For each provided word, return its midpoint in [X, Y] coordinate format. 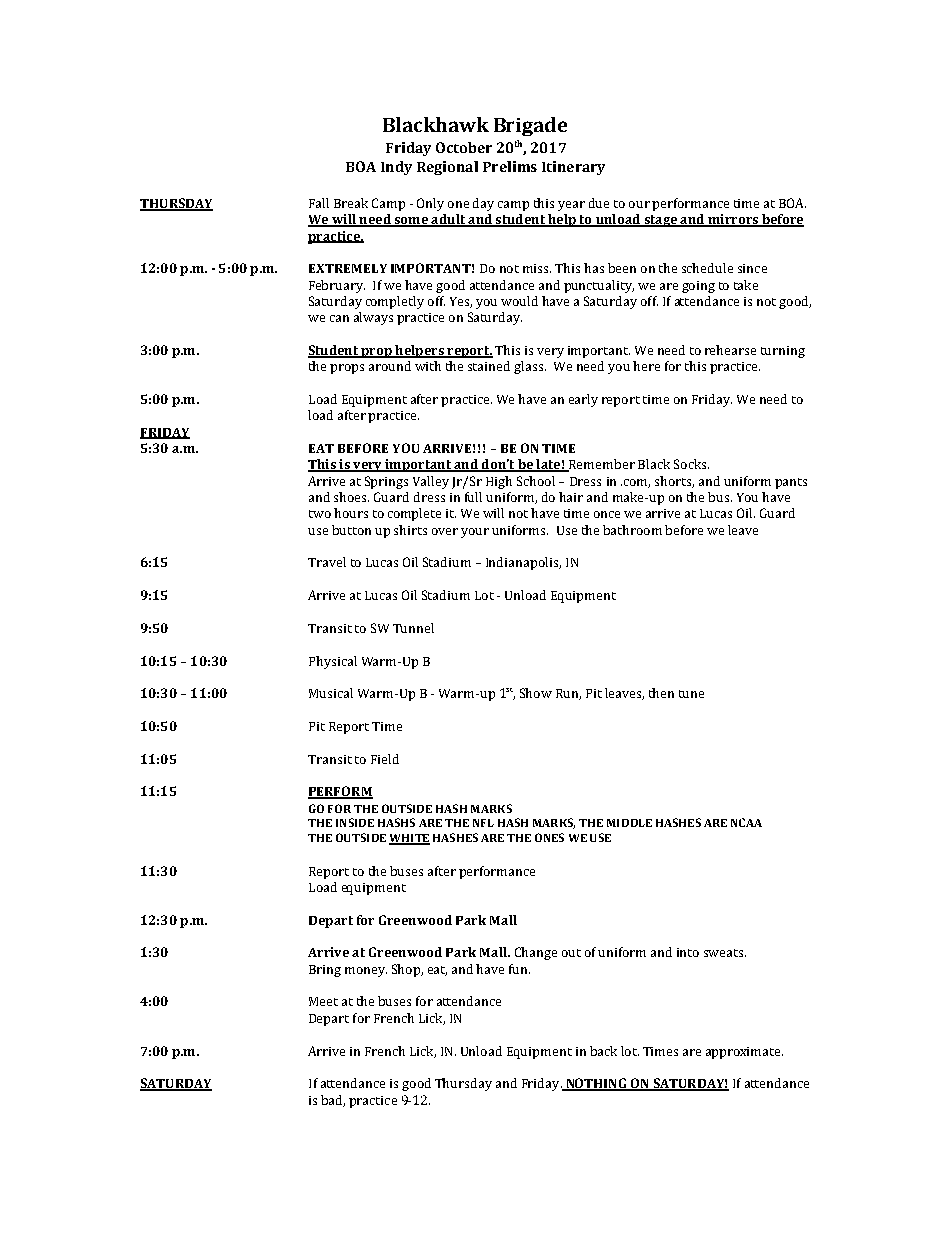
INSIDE [355, 822]
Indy [396, 168]
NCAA [746, 822]
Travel [327, 562]
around [390, 366]
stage [660, 221]
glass [530, 367]
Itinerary [573, 168]
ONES [549, 837]
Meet [323, 1001]
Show [536, 693]
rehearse [730, 350]
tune [691, 694]
